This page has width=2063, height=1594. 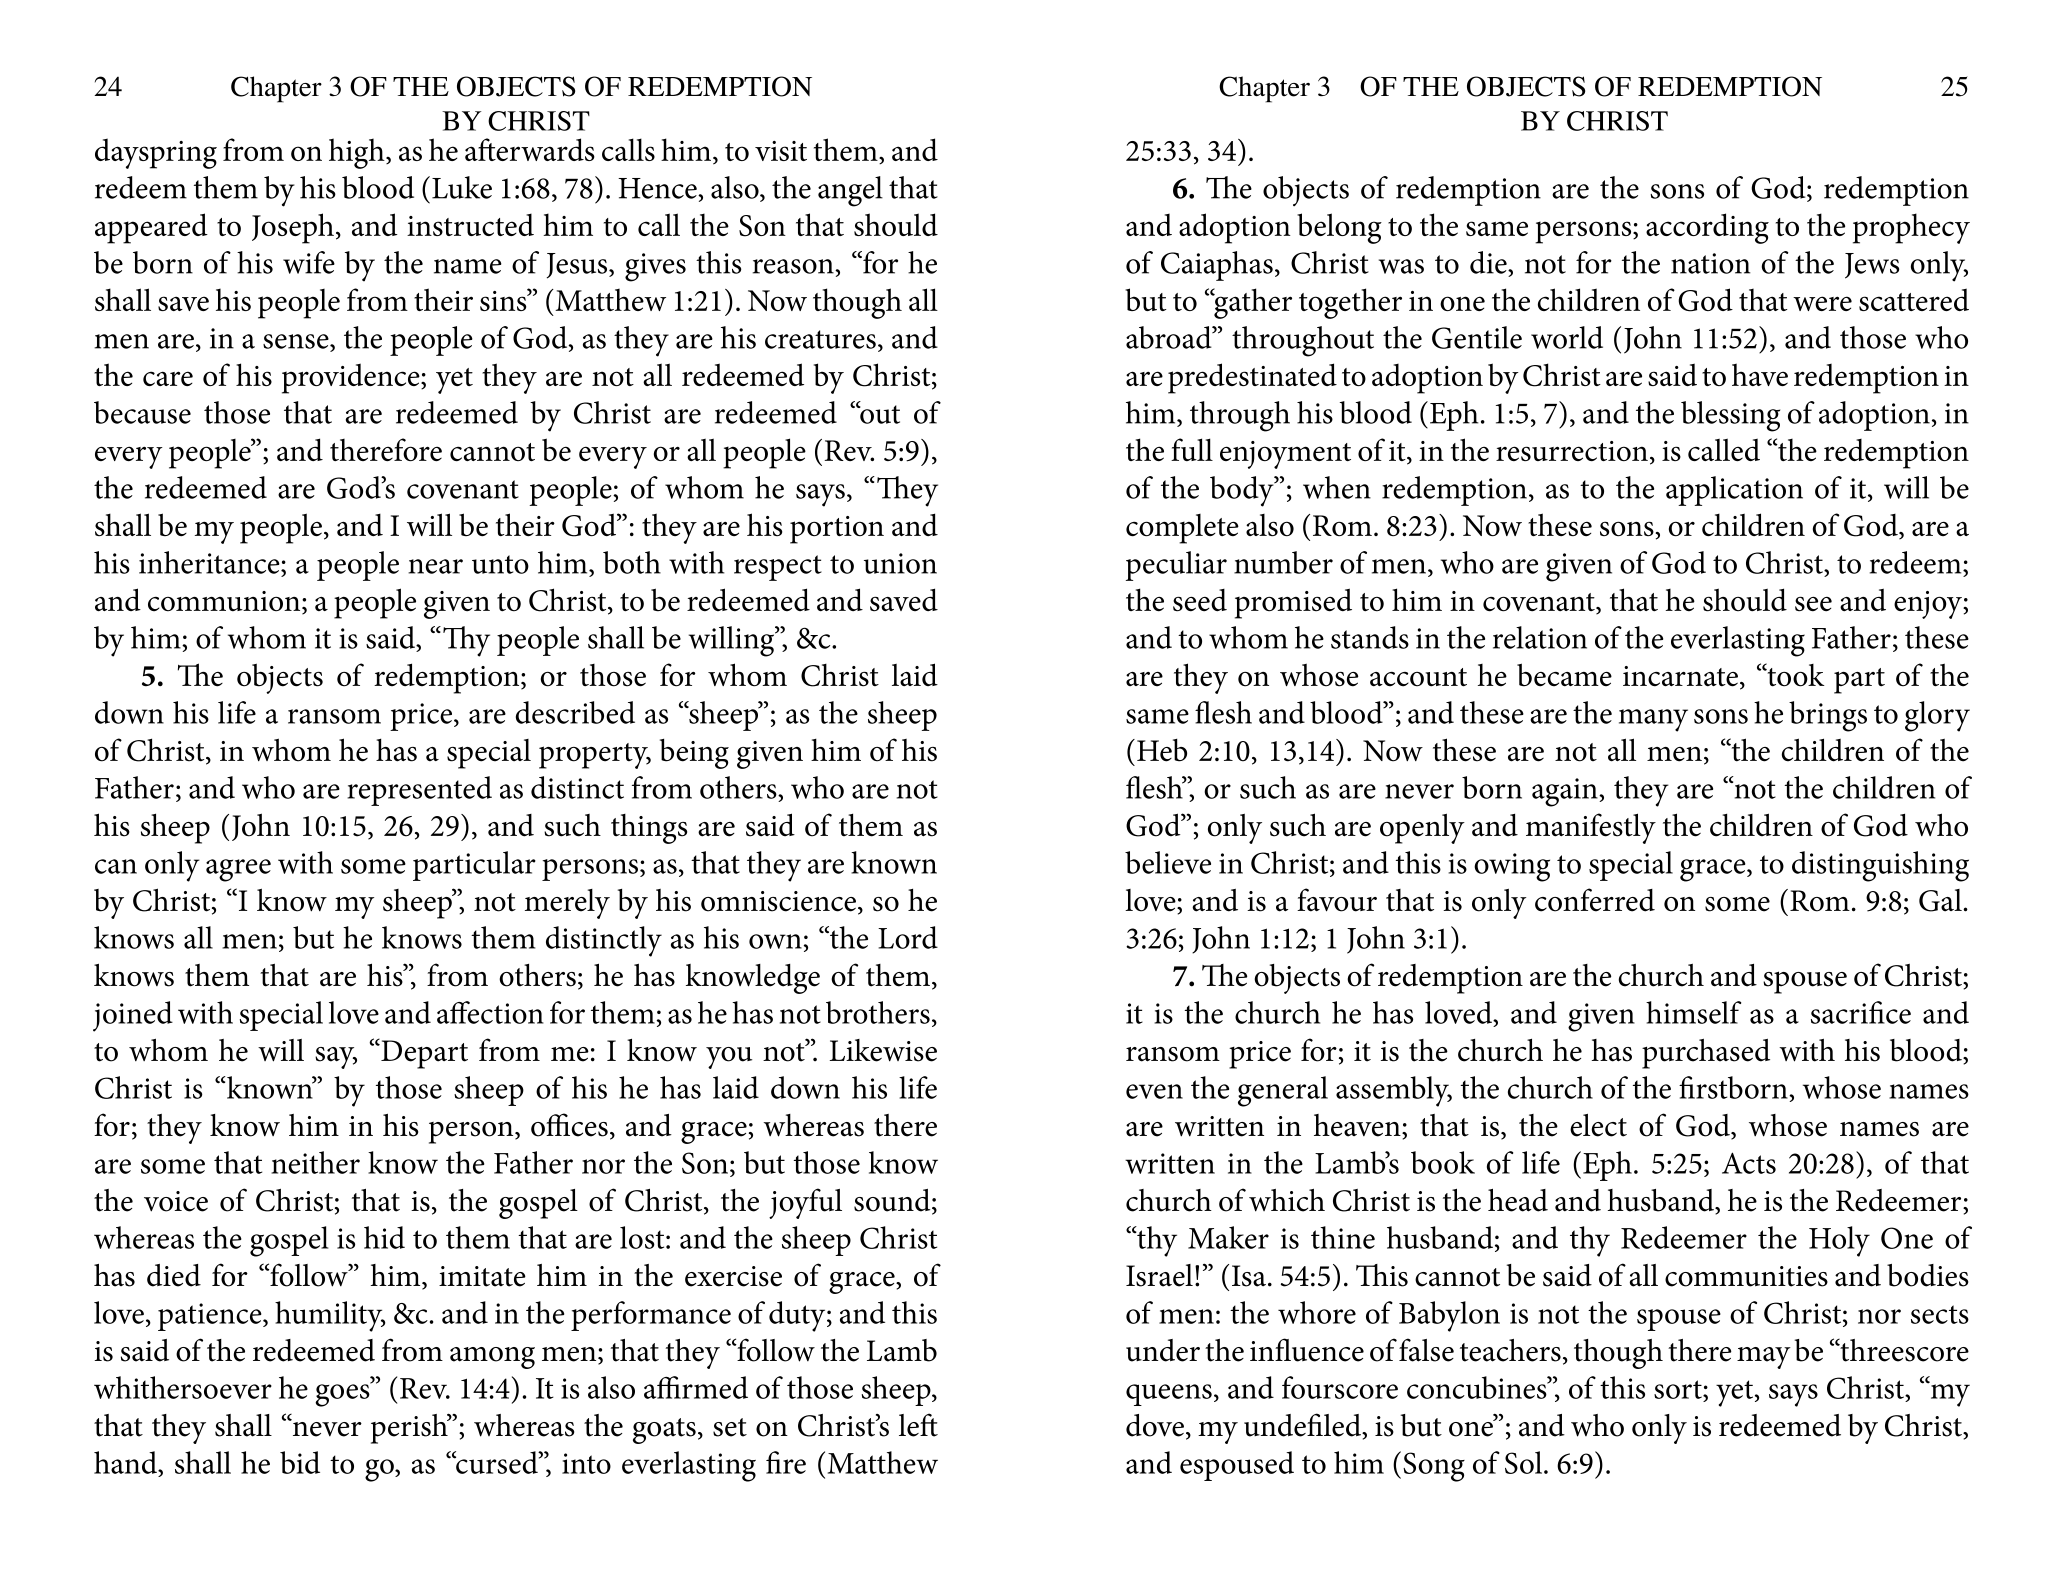 I want to click on seed, so click(x=1200, y=600).
